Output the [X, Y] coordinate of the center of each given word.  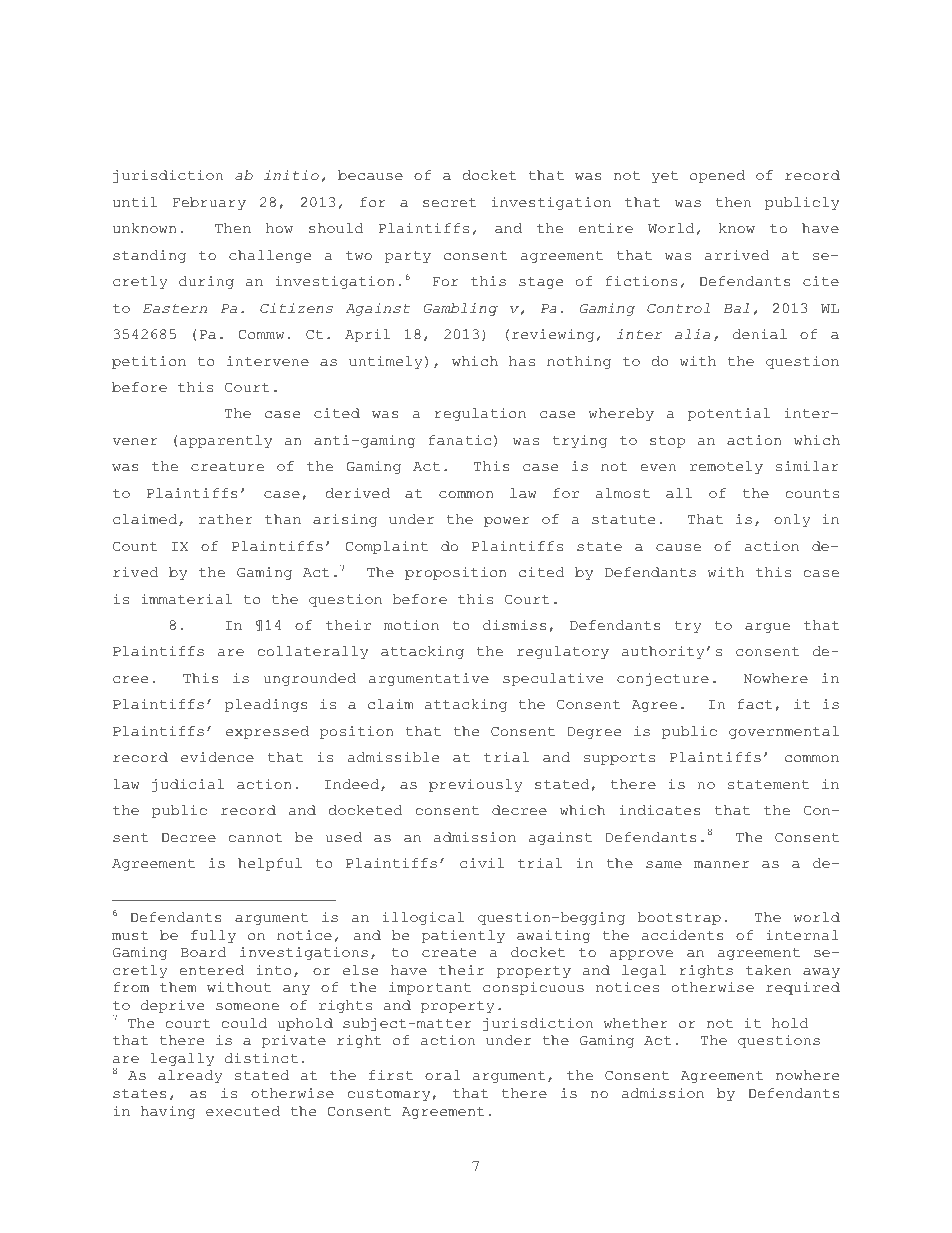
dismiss [515, 625]
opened [717, 176]
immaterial [186, 599]
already [190, 1076]
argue [767, 628]
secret [450, 203]
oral [443, 1075]
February [209, 203]
